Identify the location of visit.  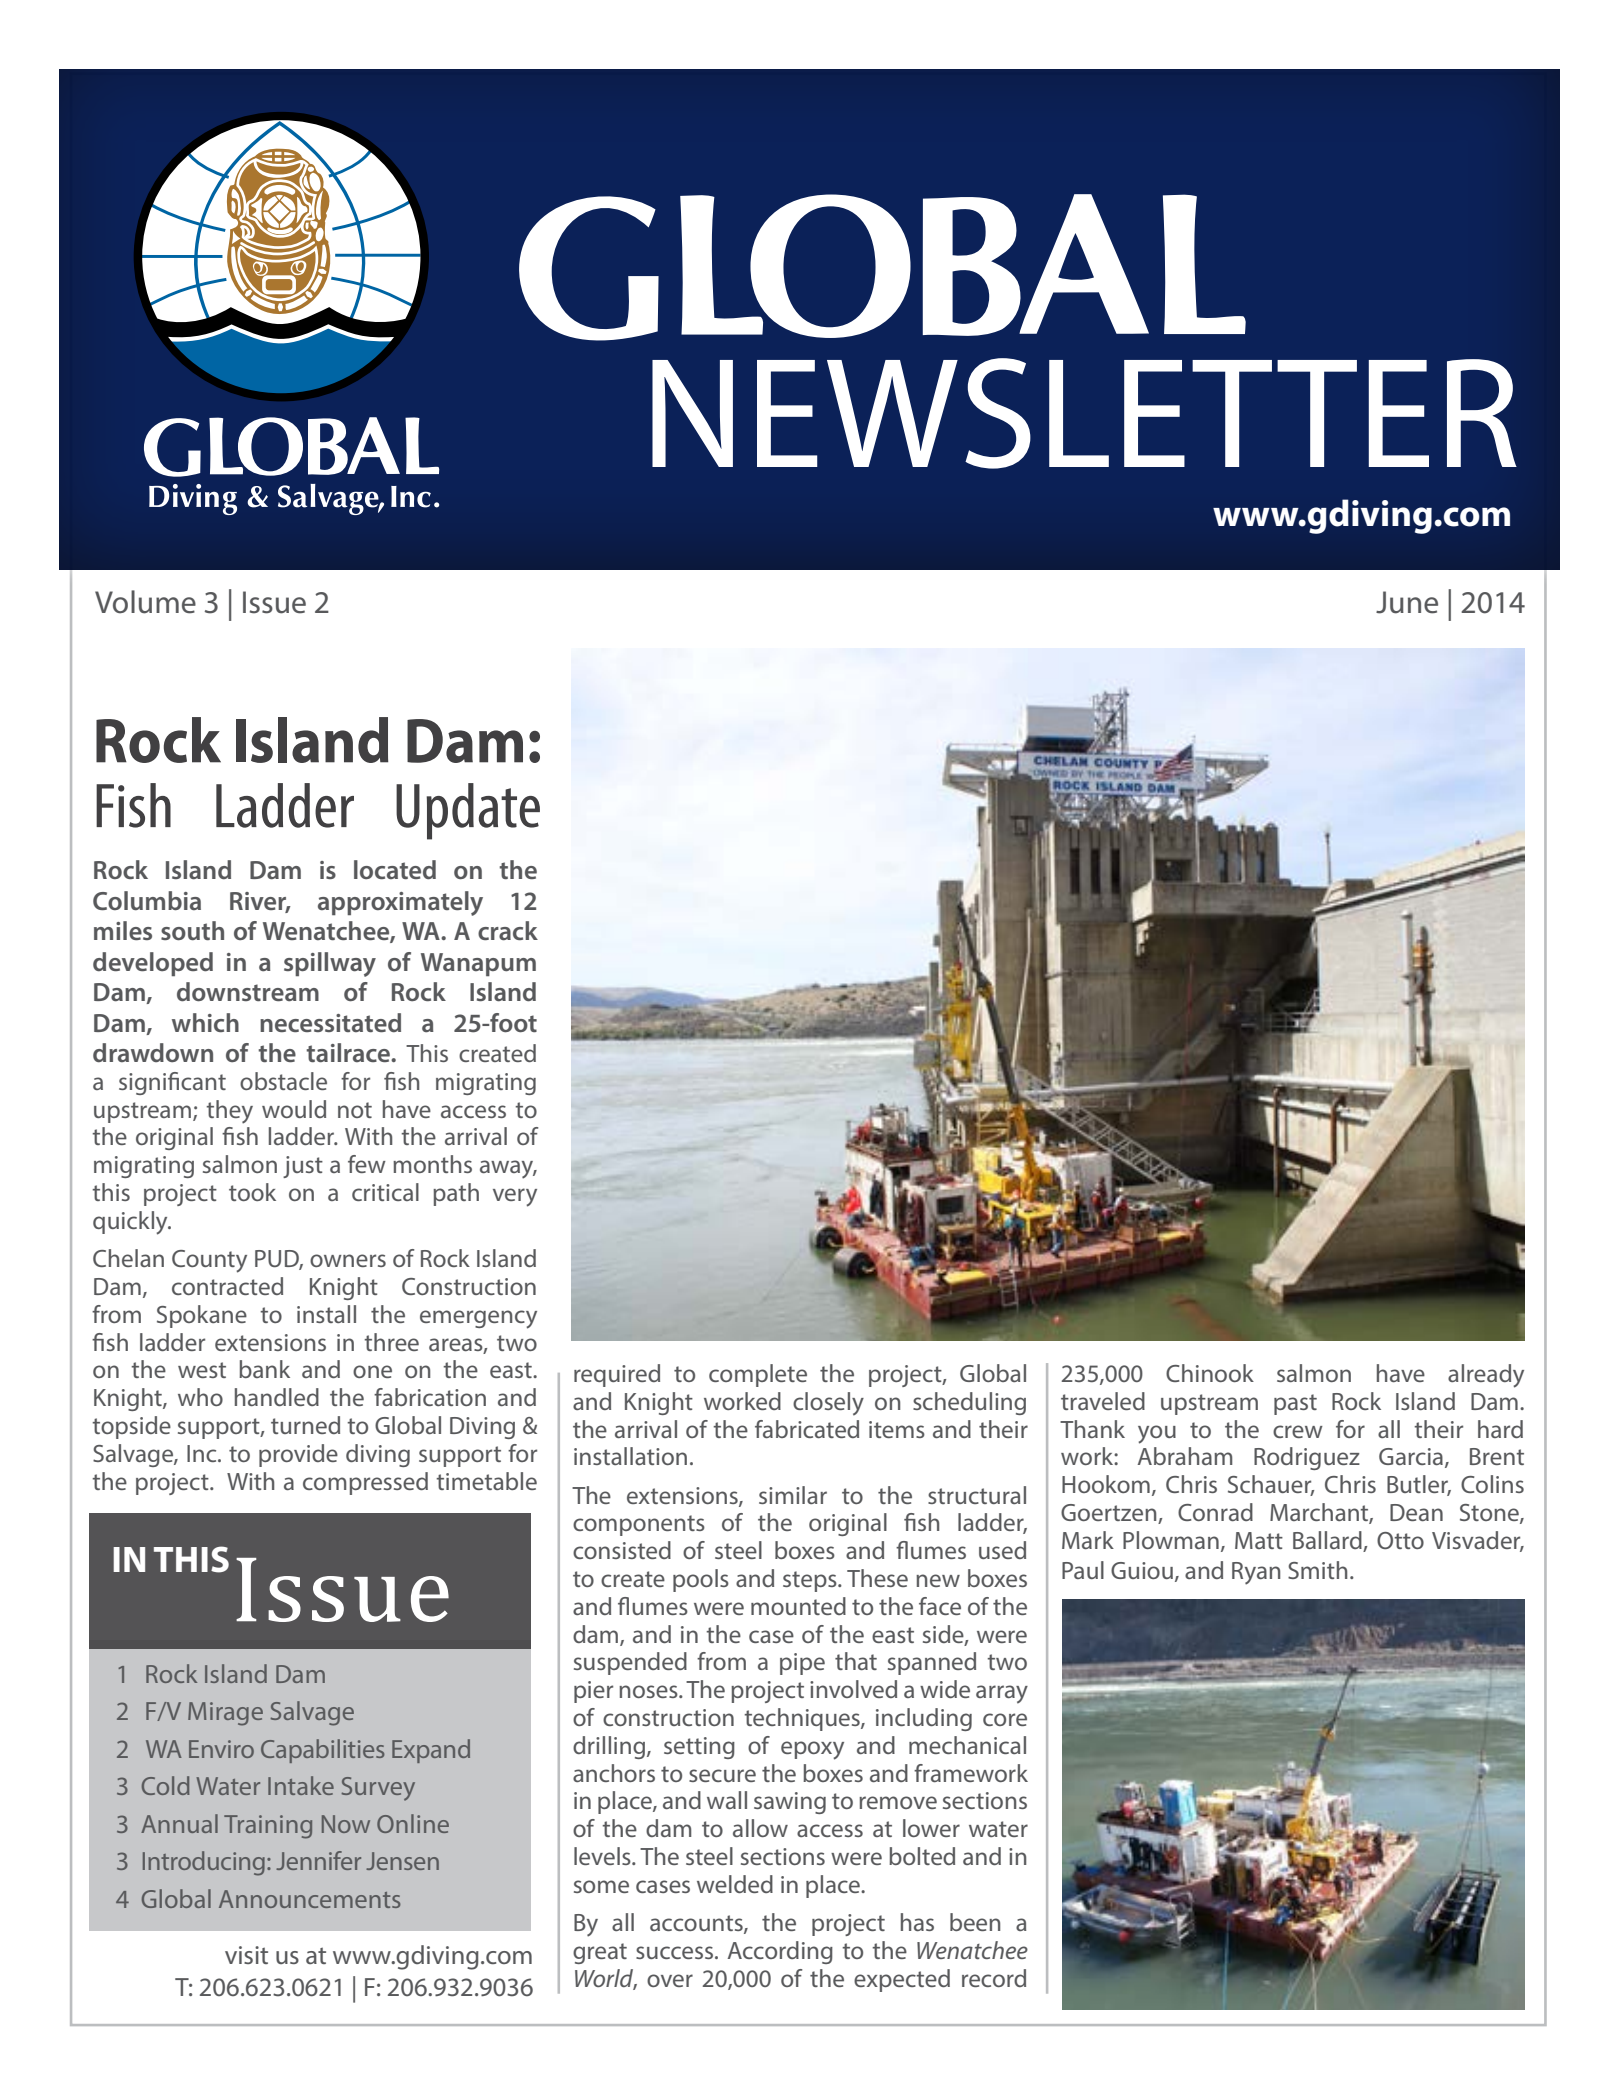
(246, 1955).
